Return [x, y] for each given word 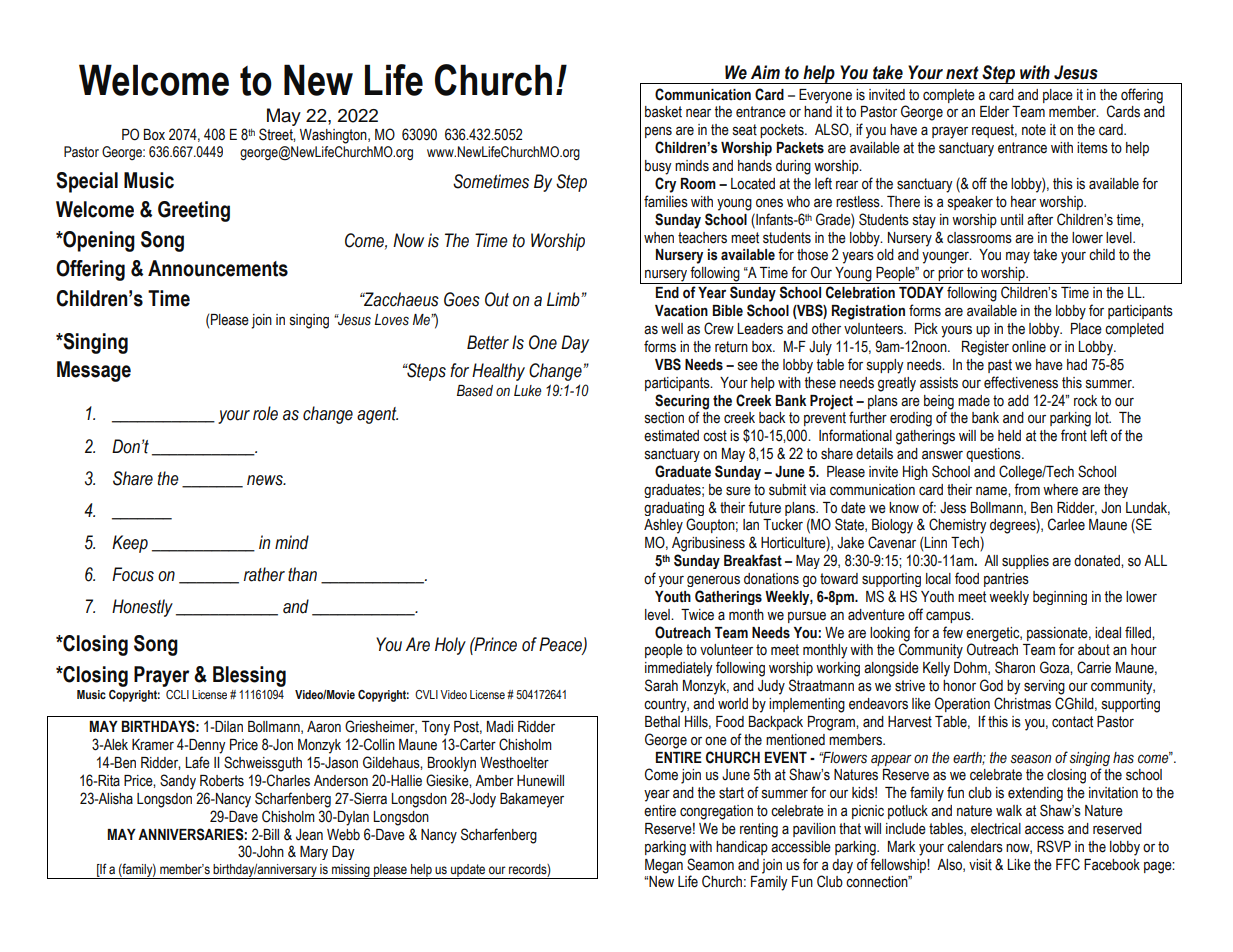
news [266, 480]
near [698, 113]
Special [87, 182]
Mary [314, 853]
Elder [994, 112]
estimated [671, 436]
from [1027, 489]
